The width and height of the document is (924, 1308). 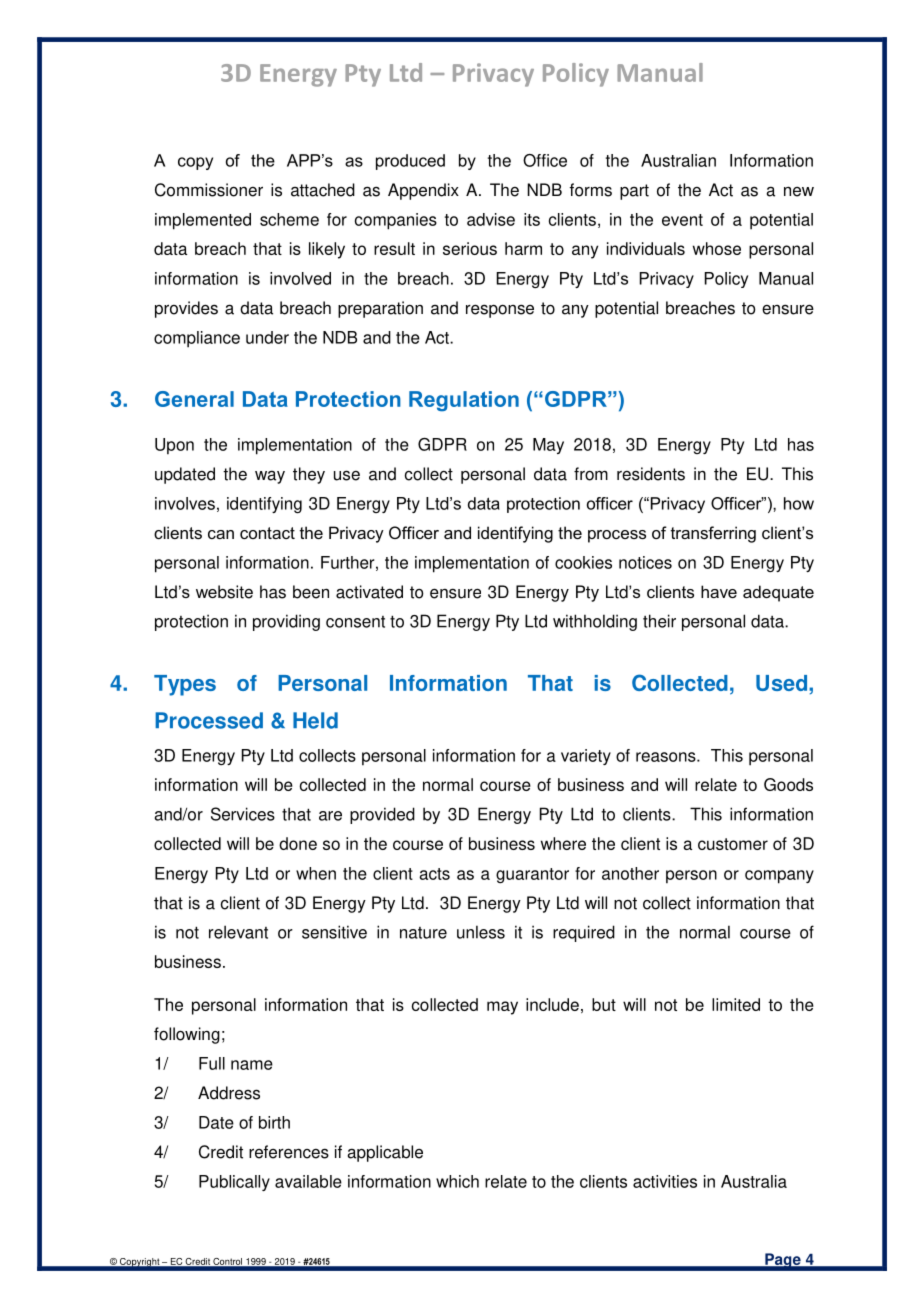 I want to click on which, so click(x=457, y=1181).
